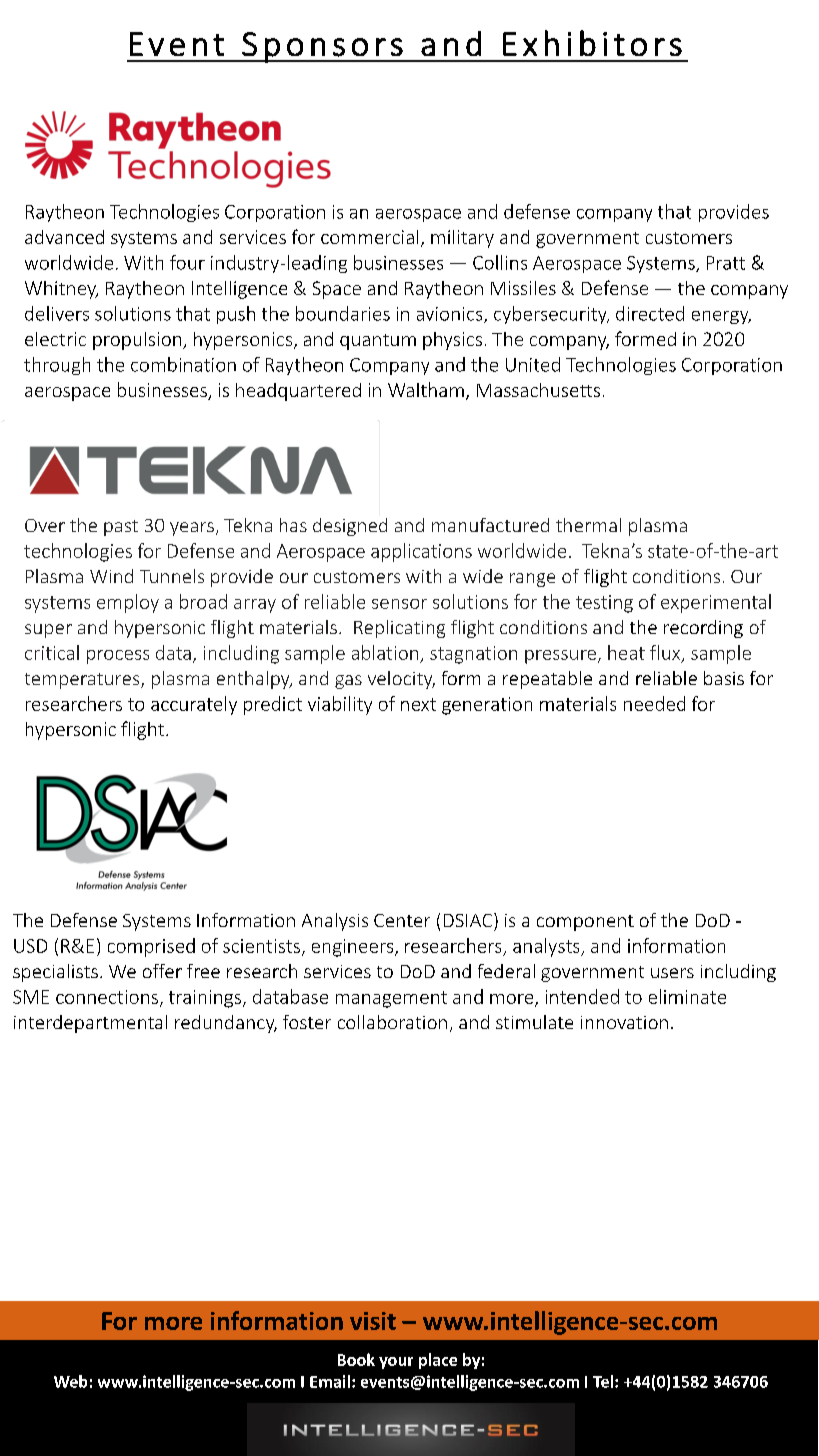 The image size is (819, 1456). What do you see at coordinates (392, 1022) in the screenshot?
I see `collaboration` at bounding box center [392, 1022].
